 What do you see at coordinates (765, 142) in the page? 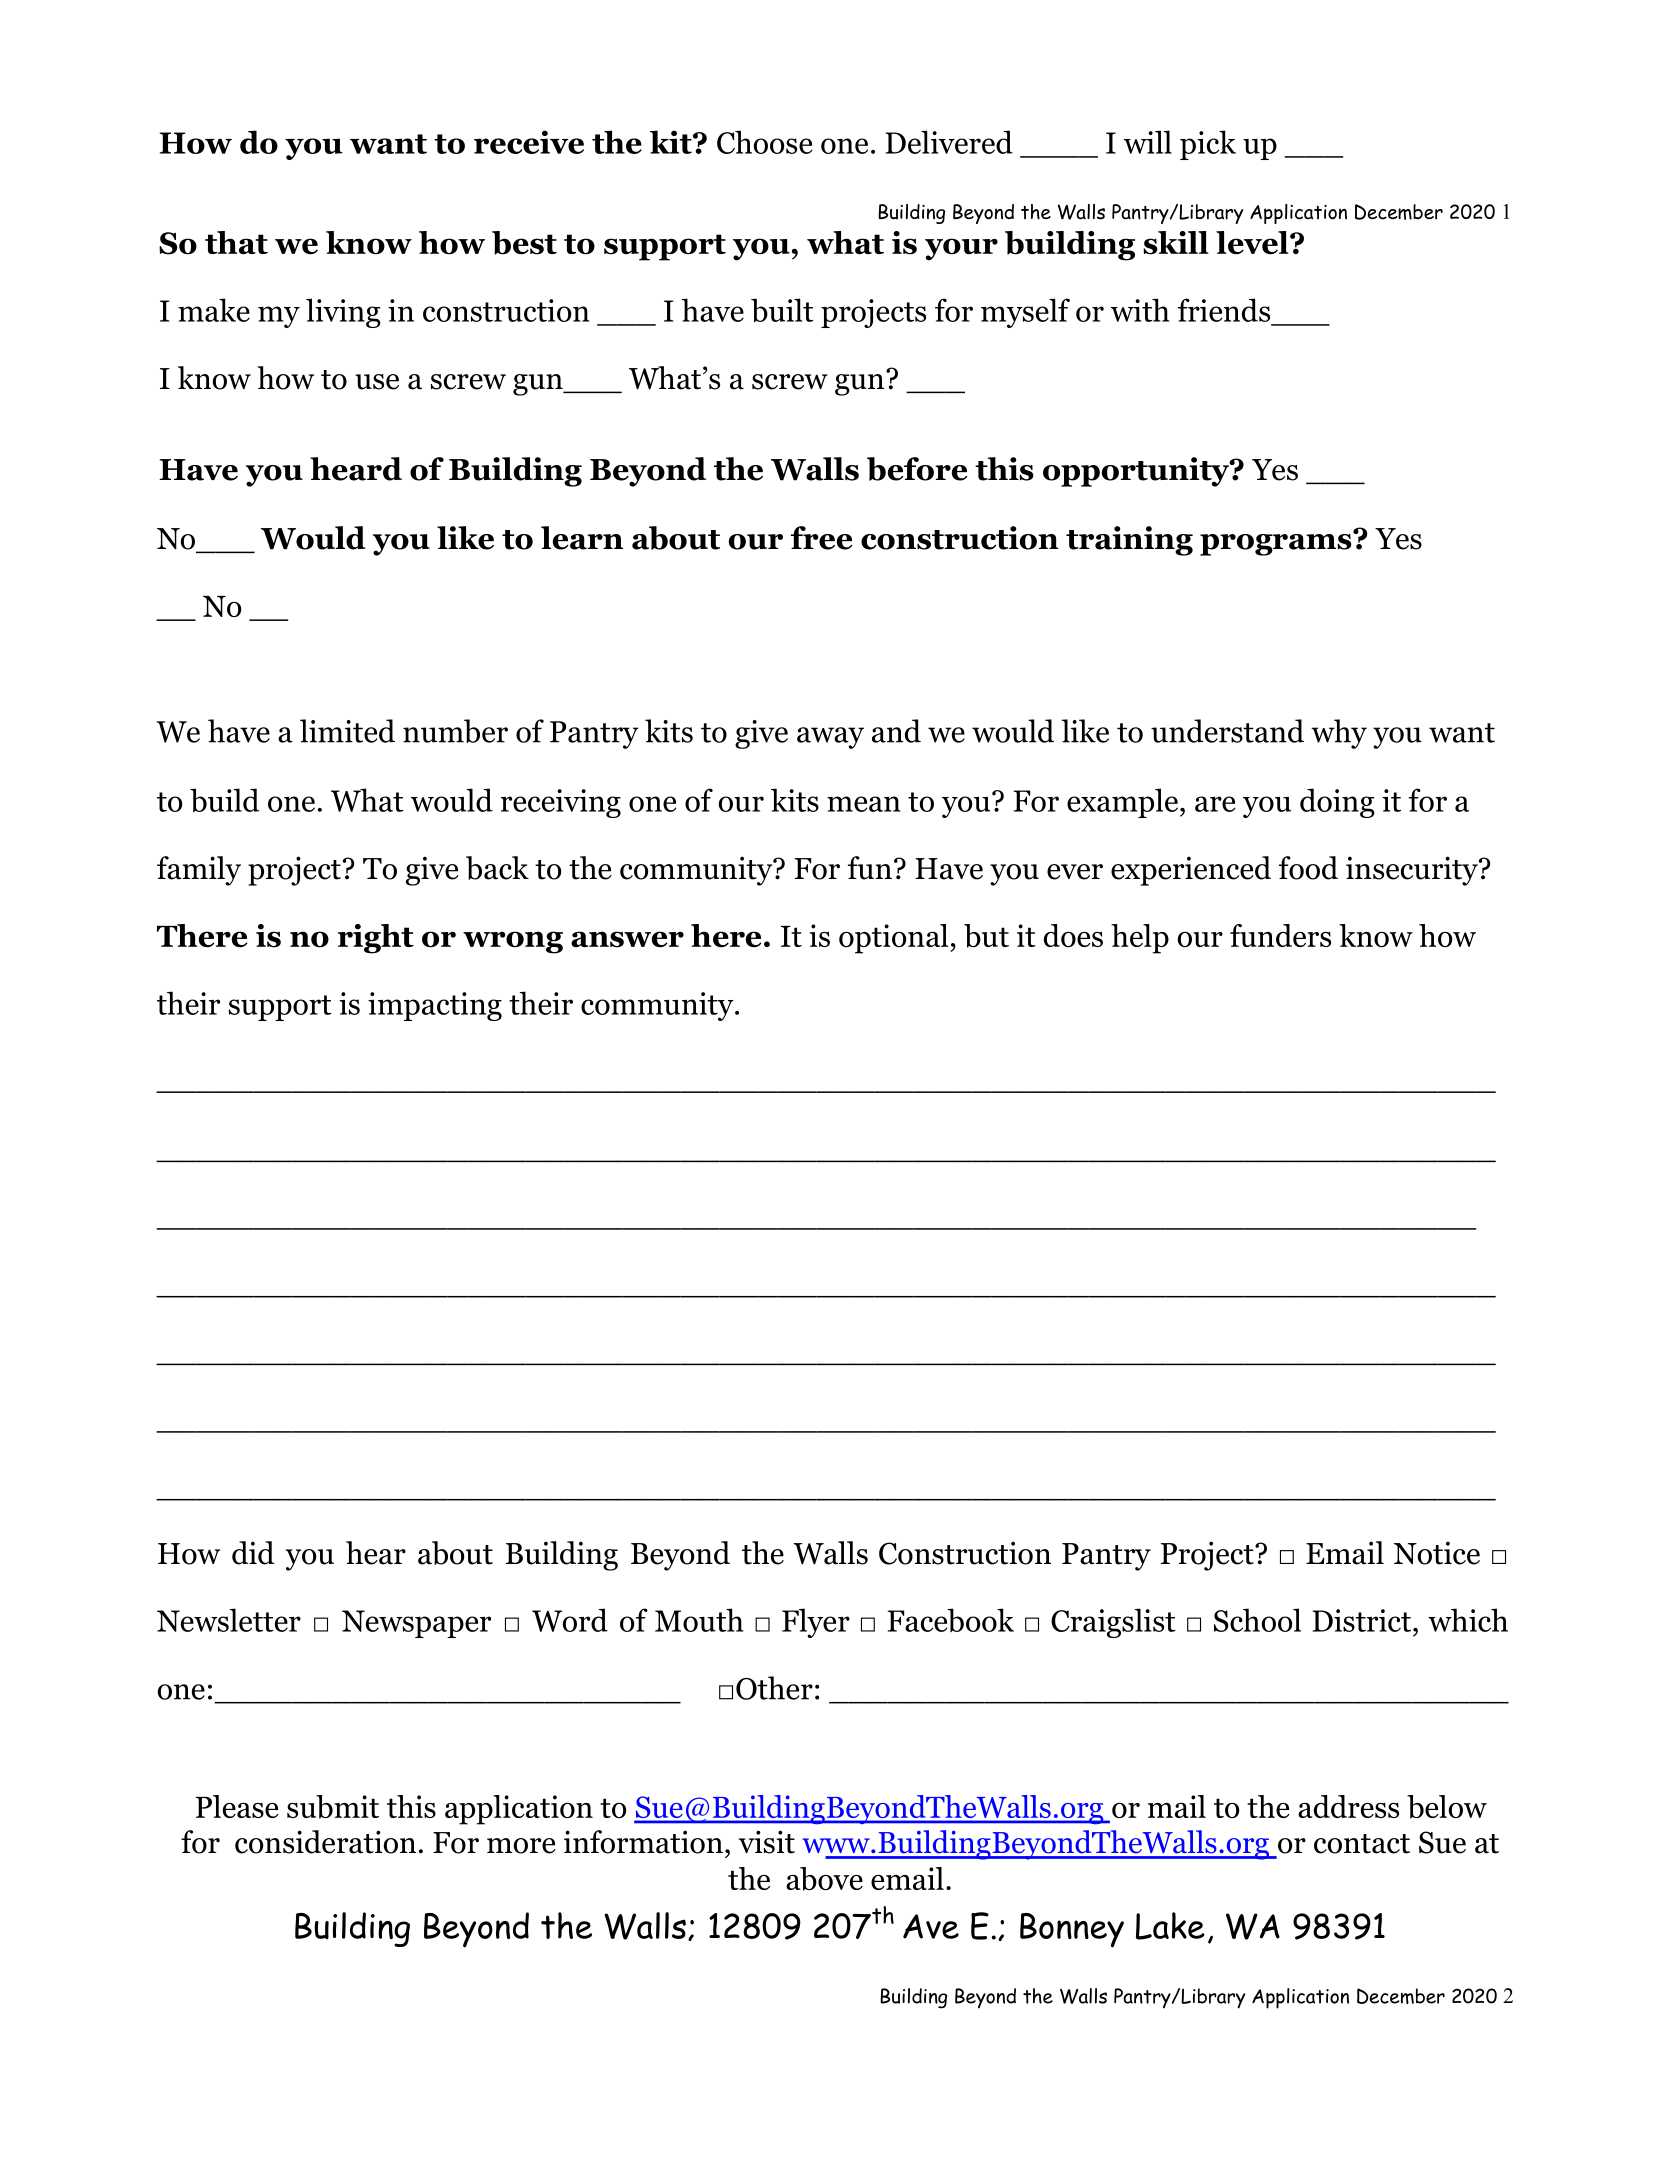
I see `Choose` at bounding box center [765, 142].
